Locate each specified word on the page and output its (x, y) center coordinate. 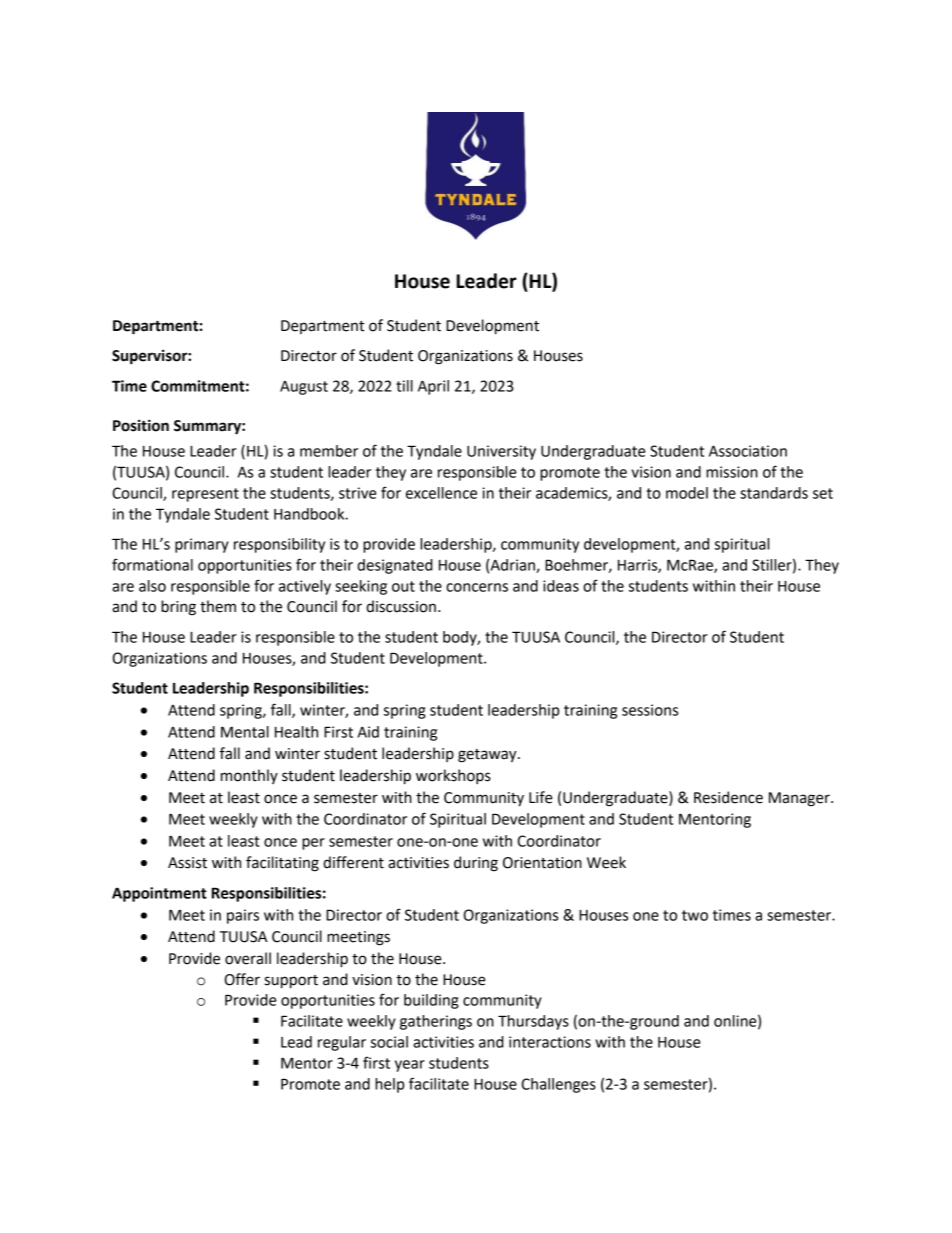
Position (141, 425)
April (433, 387)
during (476, 864)
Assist (187, 863)
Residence (728, 797)
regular (342, 1043)
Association (748, 451)
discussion (401, 606)
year (410, 1066)
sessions (650, 710)
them (218, 606)
